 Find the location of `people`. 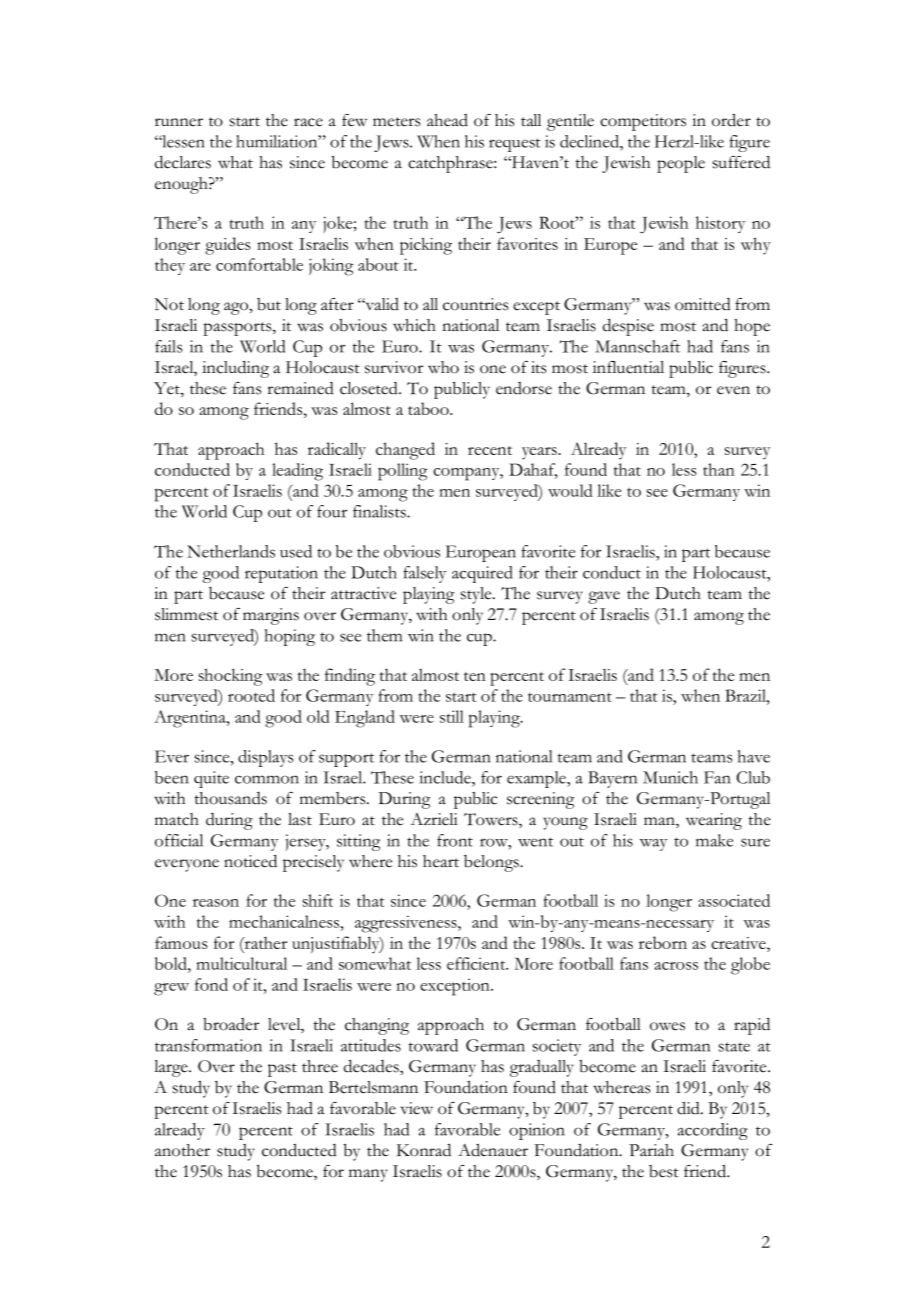

people is located at coordinates (681, 164).
